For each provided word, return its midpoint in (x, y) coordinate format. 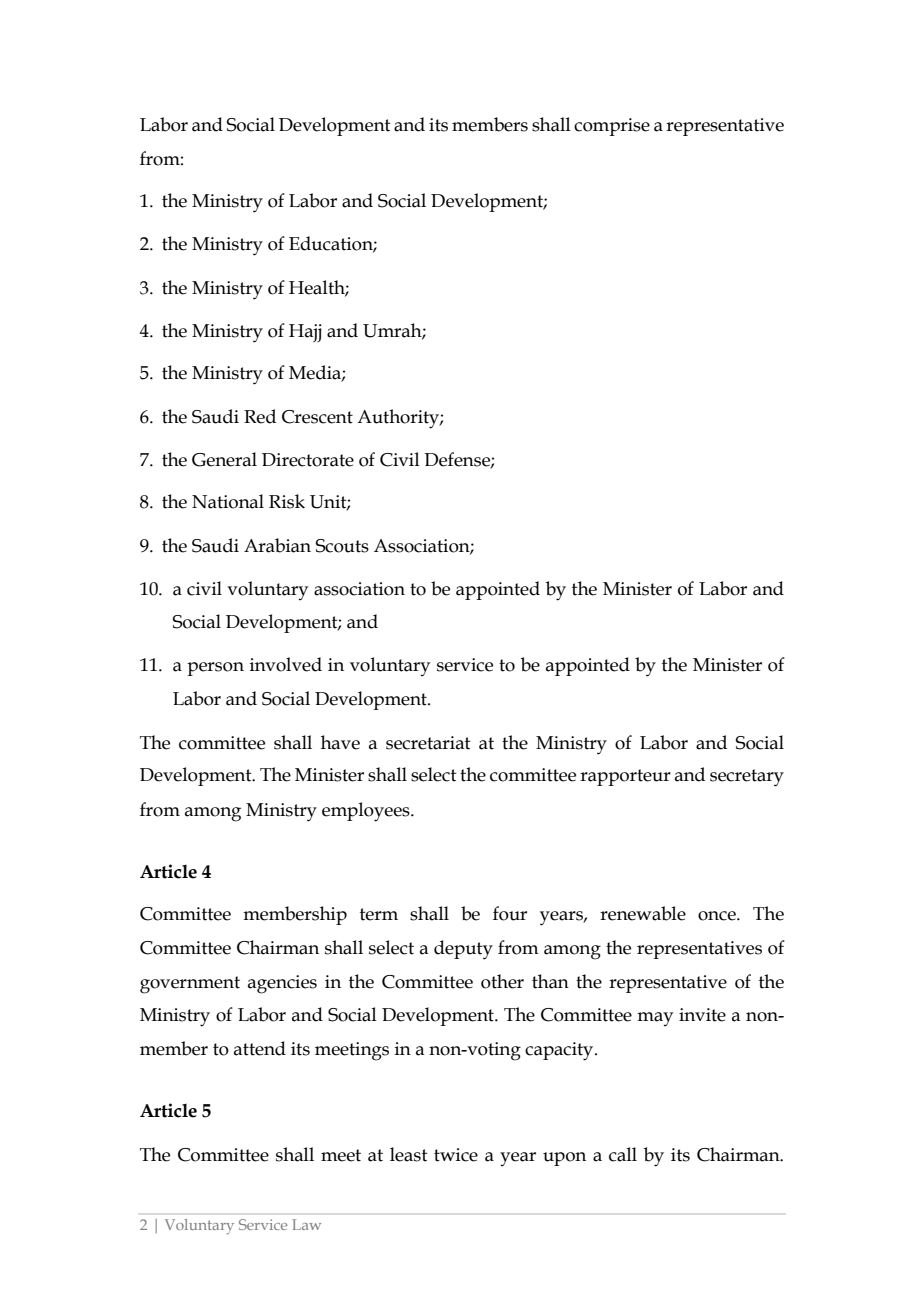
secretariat (428, 743)
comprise (612, 127)
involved (286, 664)
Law (306, 1224)
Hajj (305, 333)
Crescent (317, 417)
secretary (747, 778)
